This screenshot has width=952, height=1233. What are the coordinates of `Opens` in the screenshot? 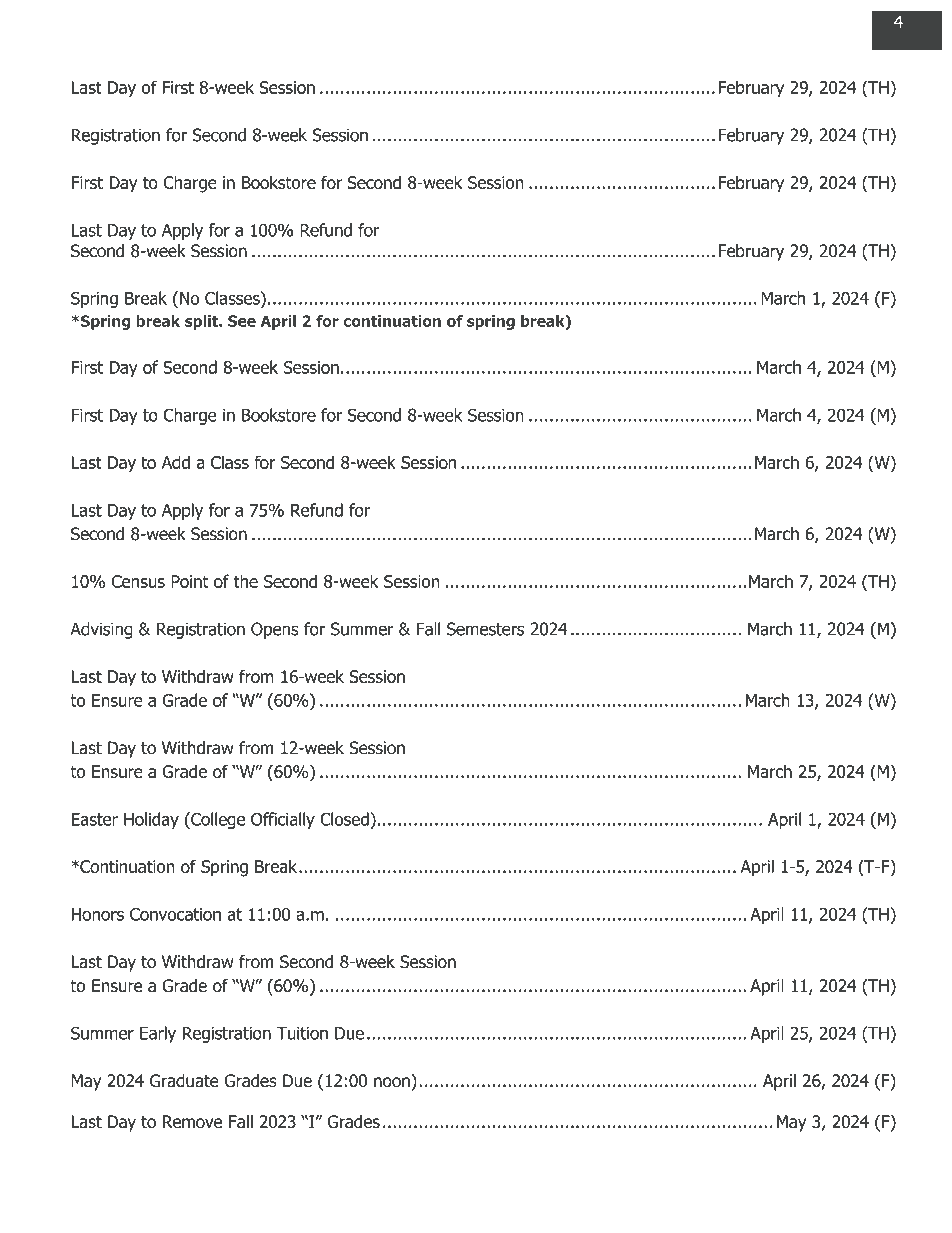 It's located at (275, 630).
